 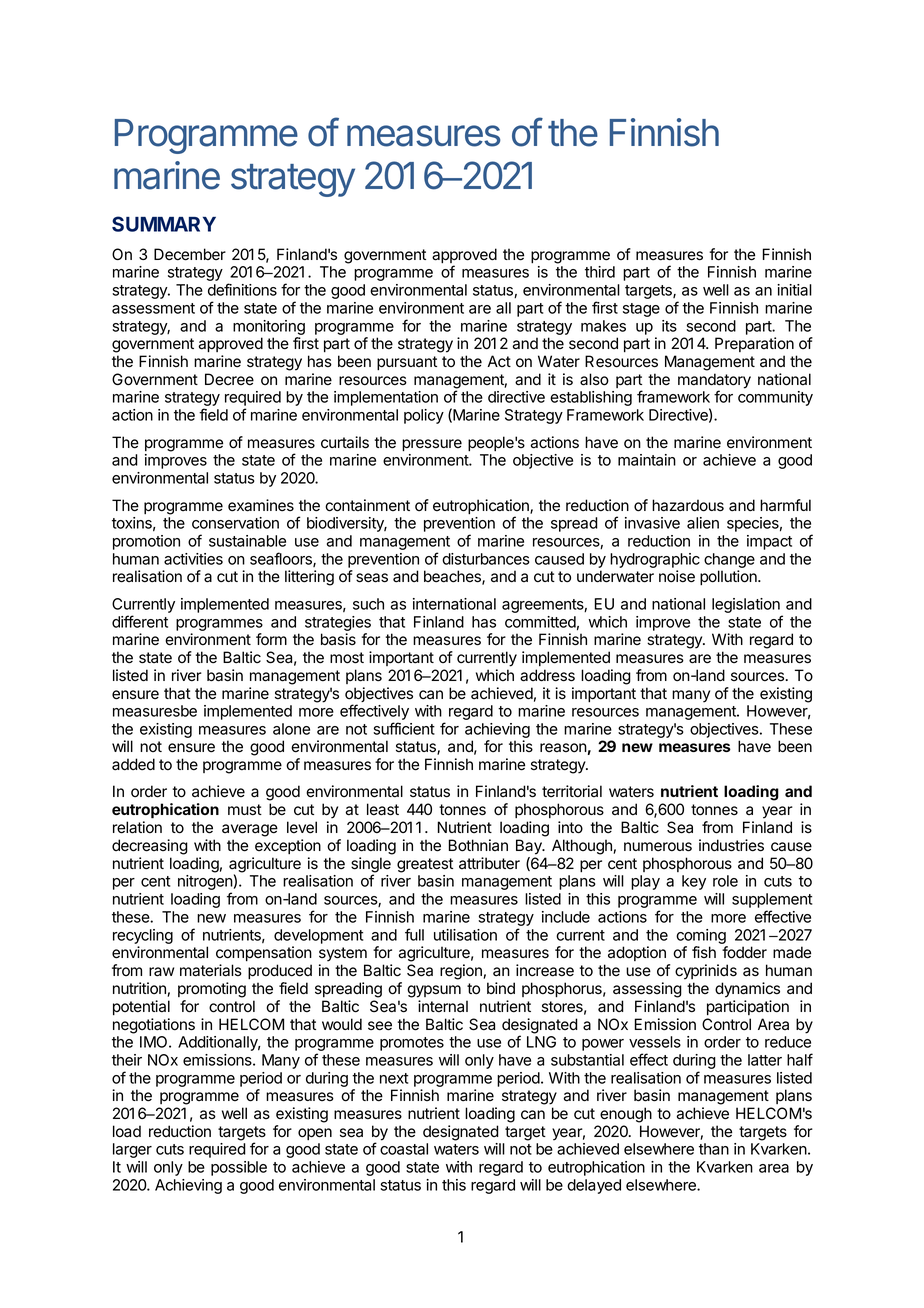 What do you see at coordinates (714, 1149) in the screenshot?
I see `than` at bounding box center [714, 1149].
